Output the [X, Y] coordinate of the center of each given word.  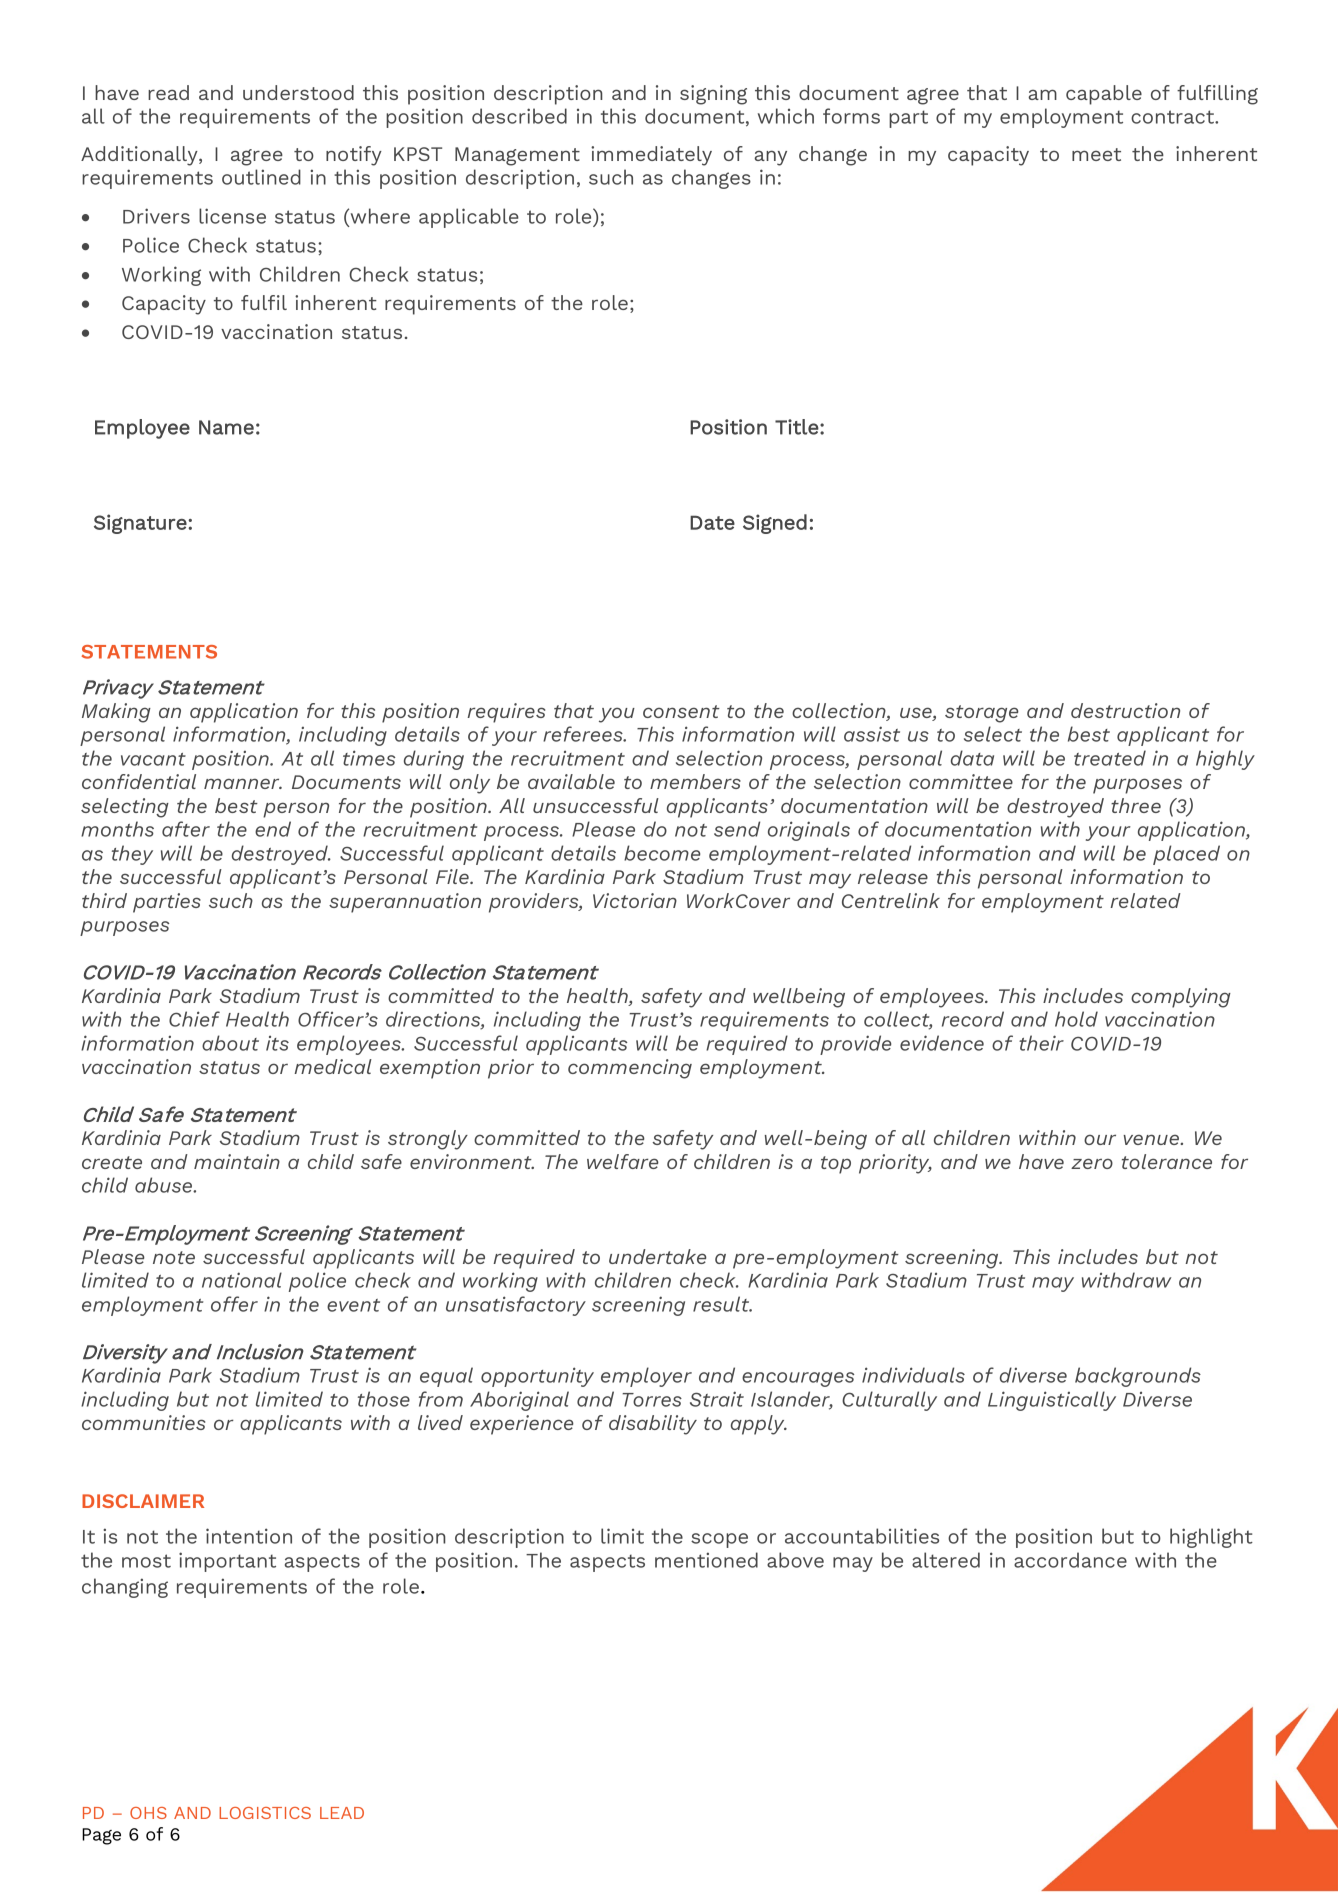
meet [1096, 154]
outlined [261, 177]
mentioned [706, 1560]
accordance [1070, 1560]
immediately [651, 156]
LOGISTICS [265, 1813]
